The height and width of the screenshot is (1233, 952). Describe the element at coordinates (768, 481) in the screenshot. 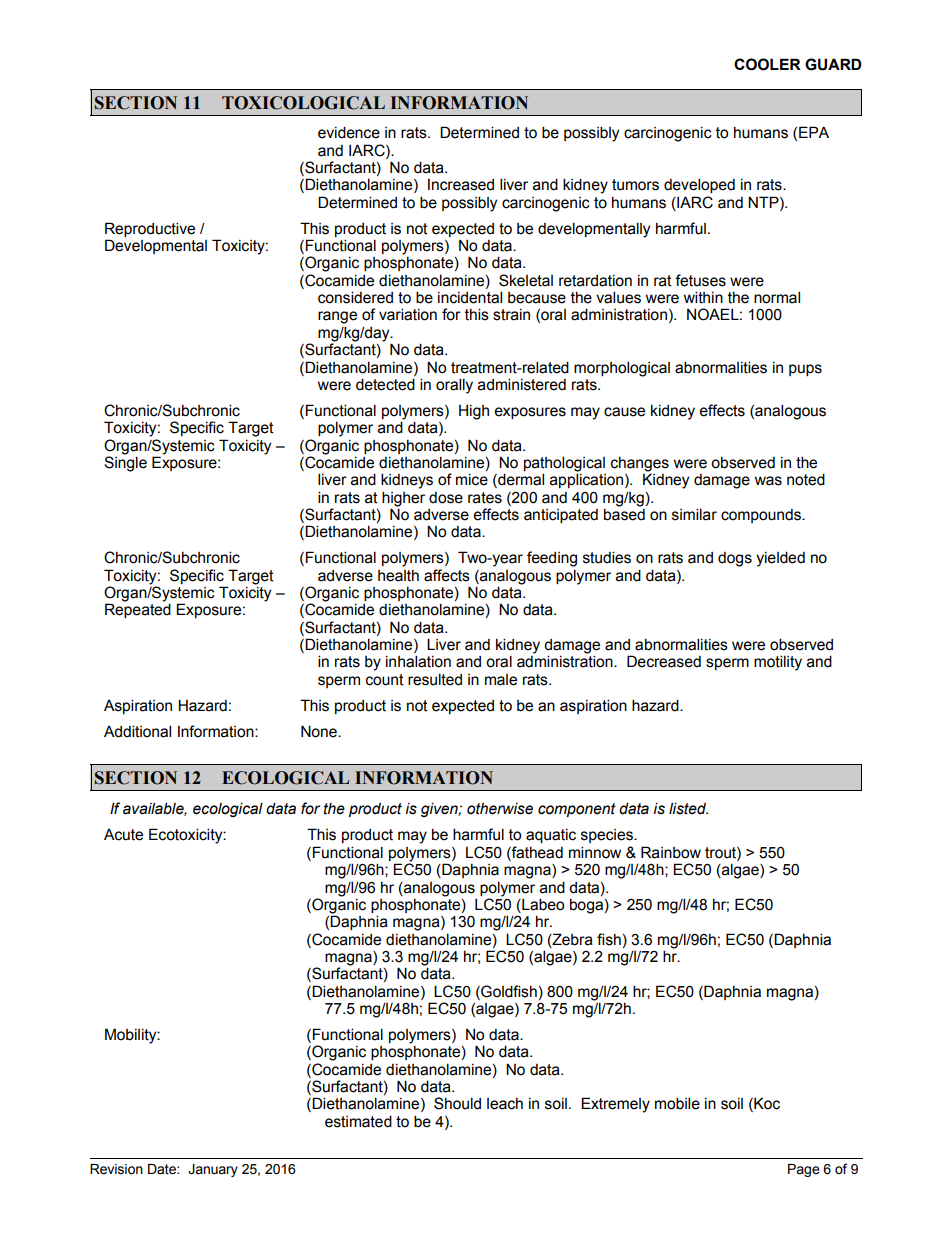

I see `was` at that location.
